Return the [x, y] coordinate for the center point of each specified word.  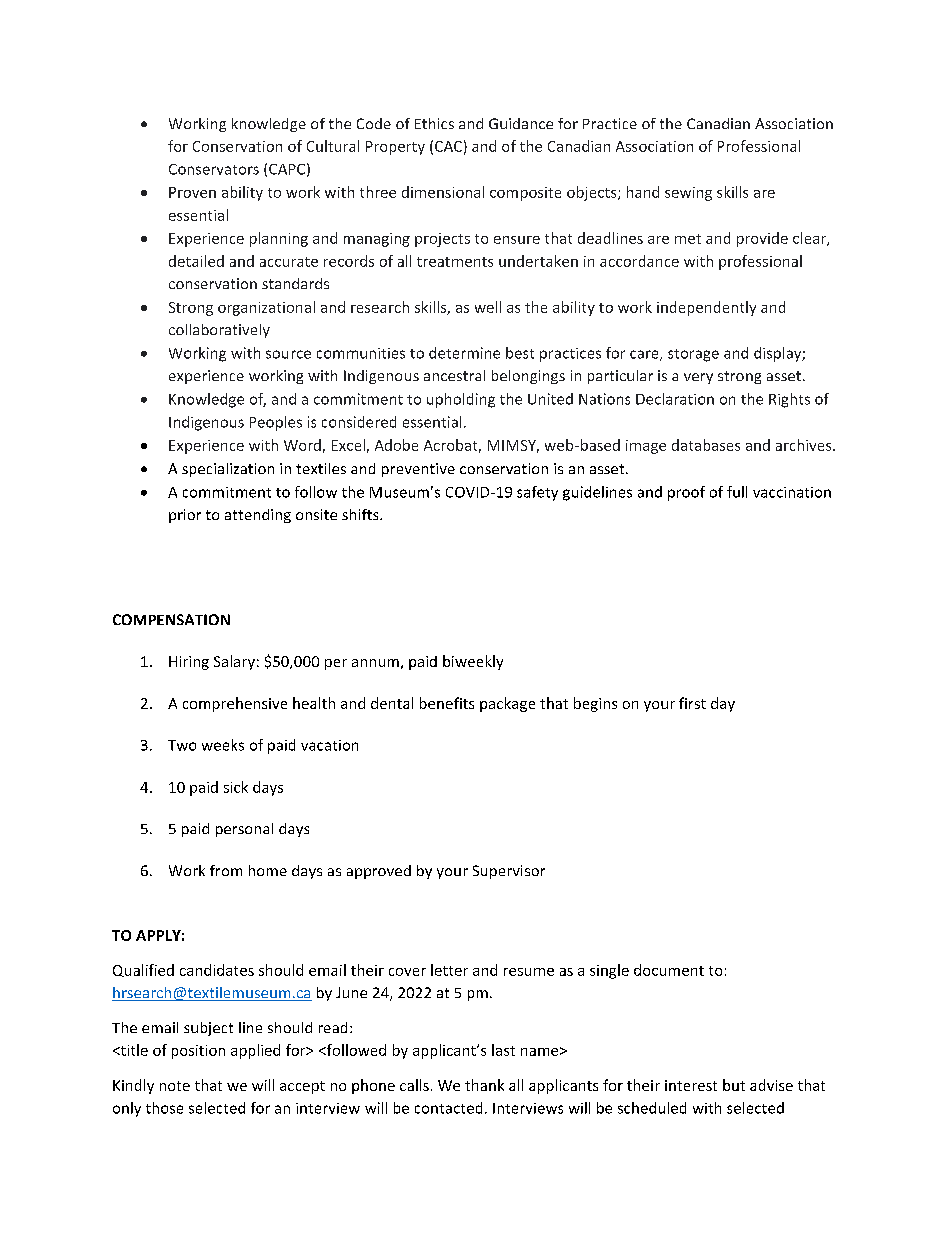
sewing [688, 194]
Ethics [434, 123]
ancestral [454, 375]
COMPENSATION [171, 619]
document [669, 970]
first [692, 703]
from [226, 870]
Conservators [214, 169]
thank [484, 1085]
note [175, 1086]
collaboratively [219, 331]
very [698, 378]
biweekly [473, 662]
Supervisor [509, 872]
